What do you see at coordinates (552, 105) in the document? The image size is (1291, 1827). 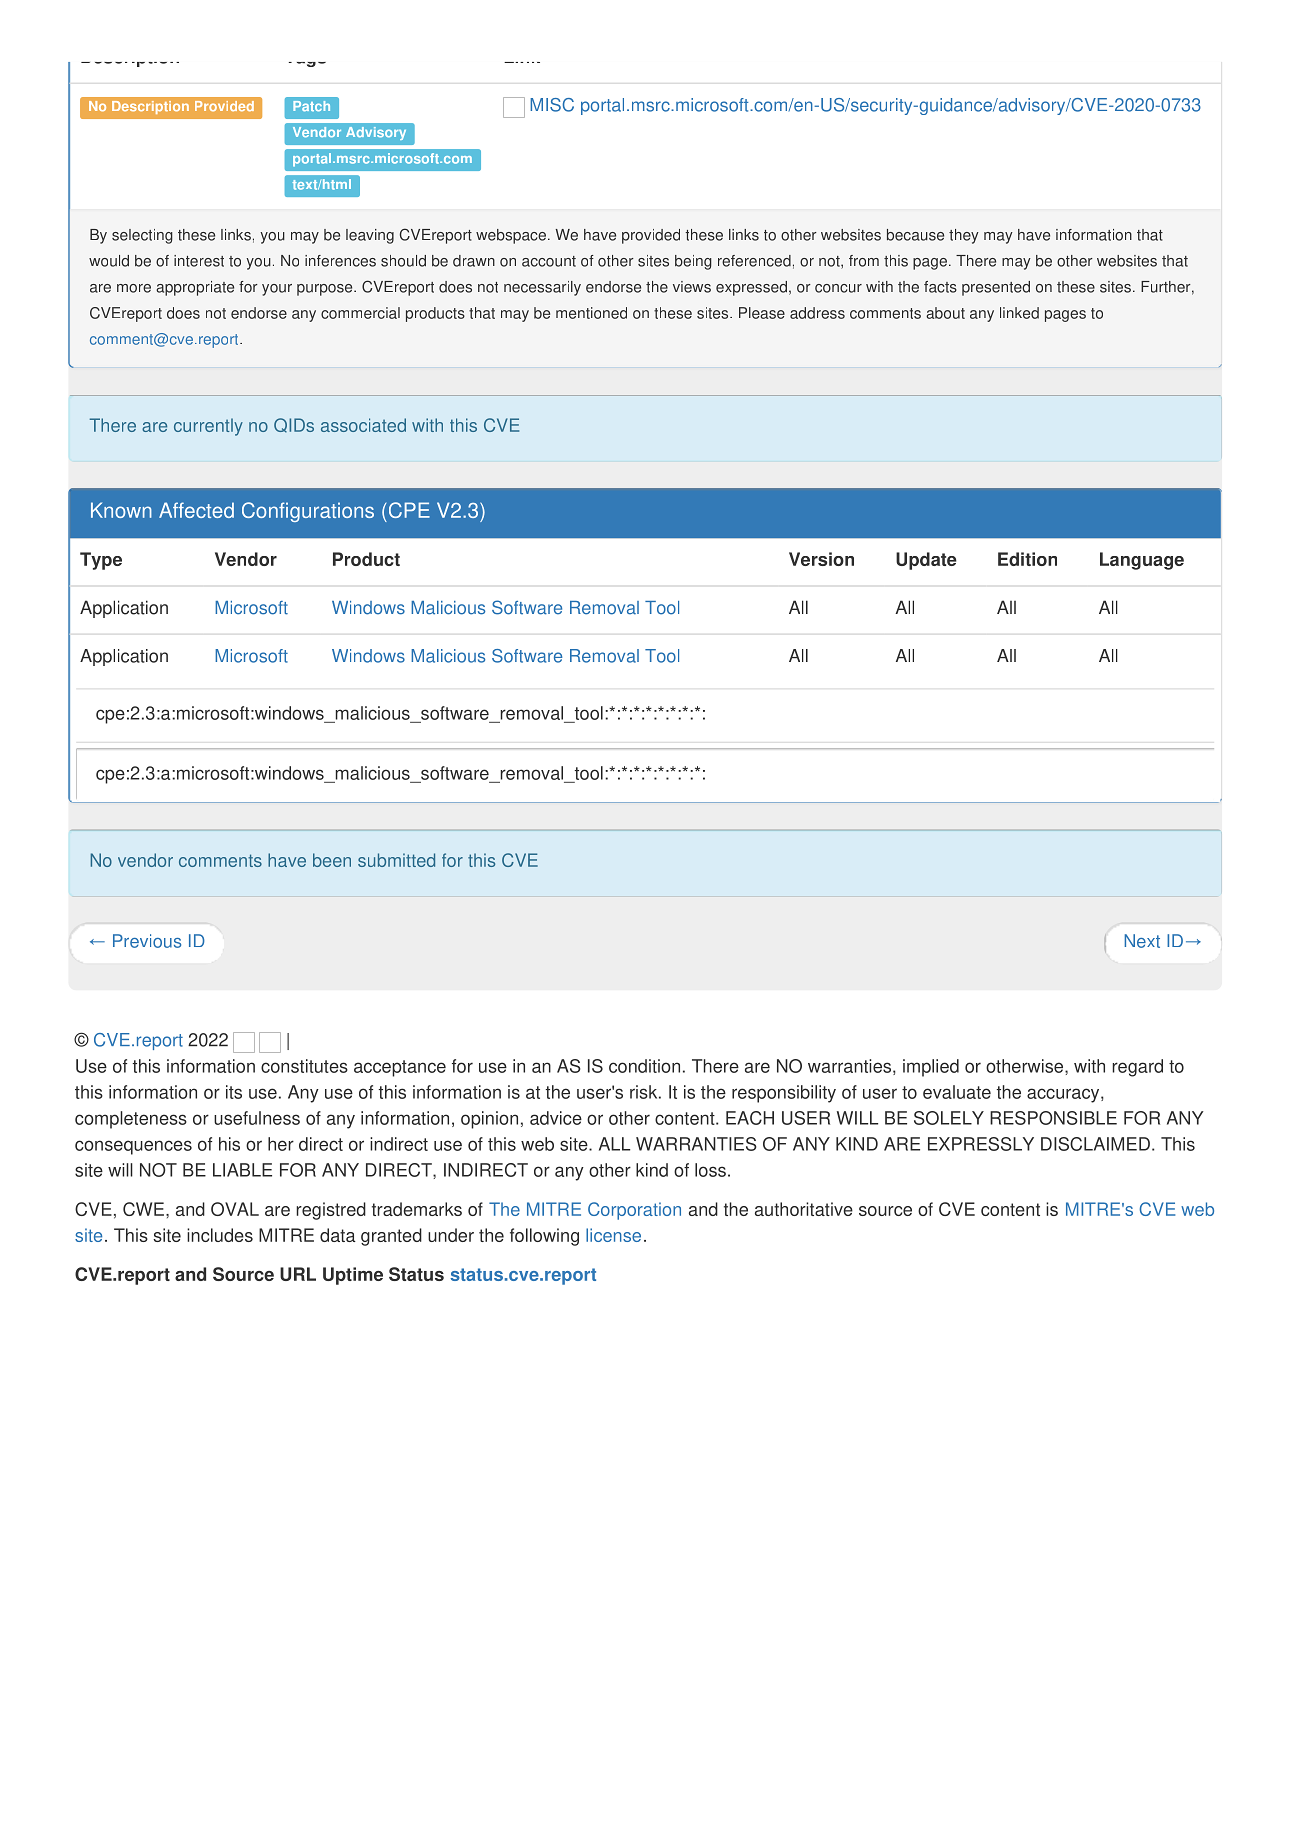 I see `MISC` at bounding box center [552, 105].
